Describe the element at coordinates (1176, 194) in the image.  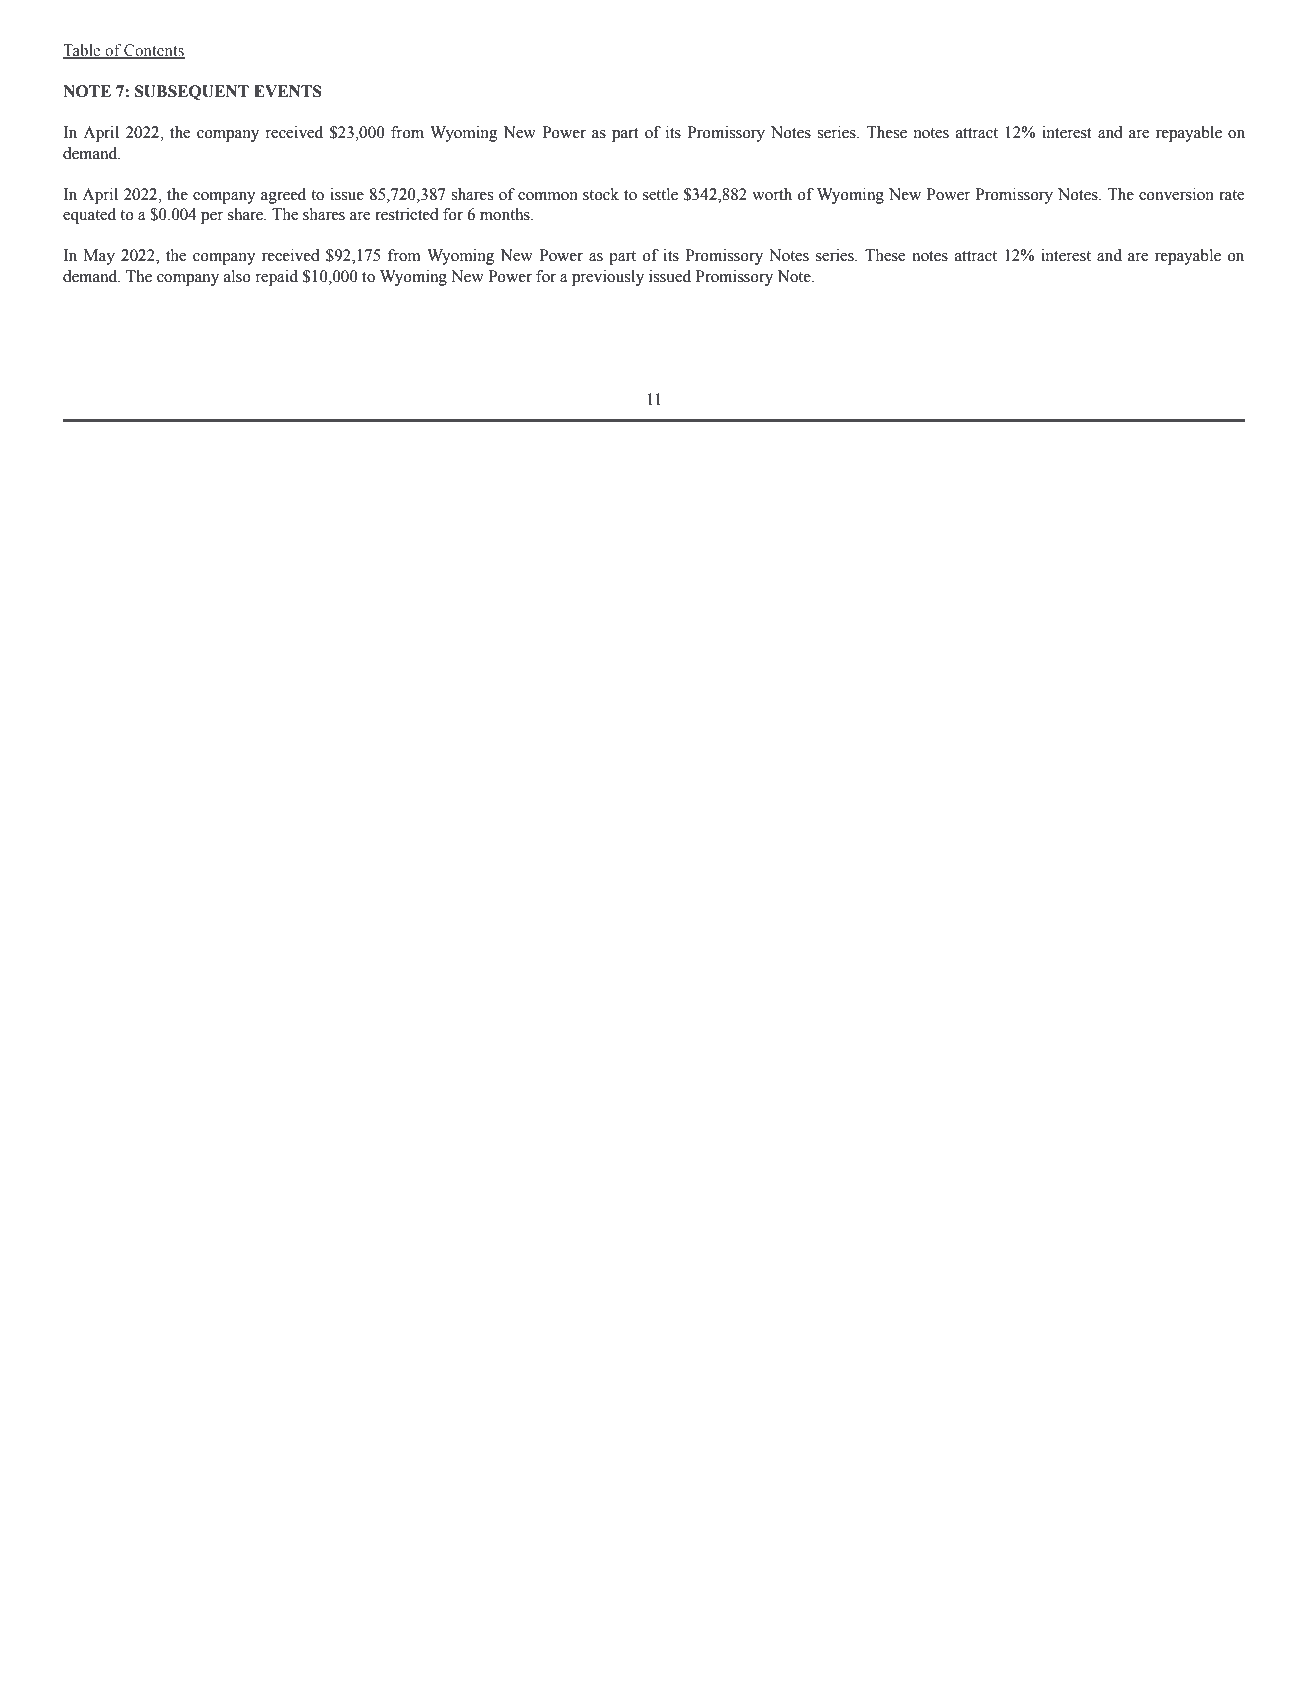
I see `conversion` at that location.
